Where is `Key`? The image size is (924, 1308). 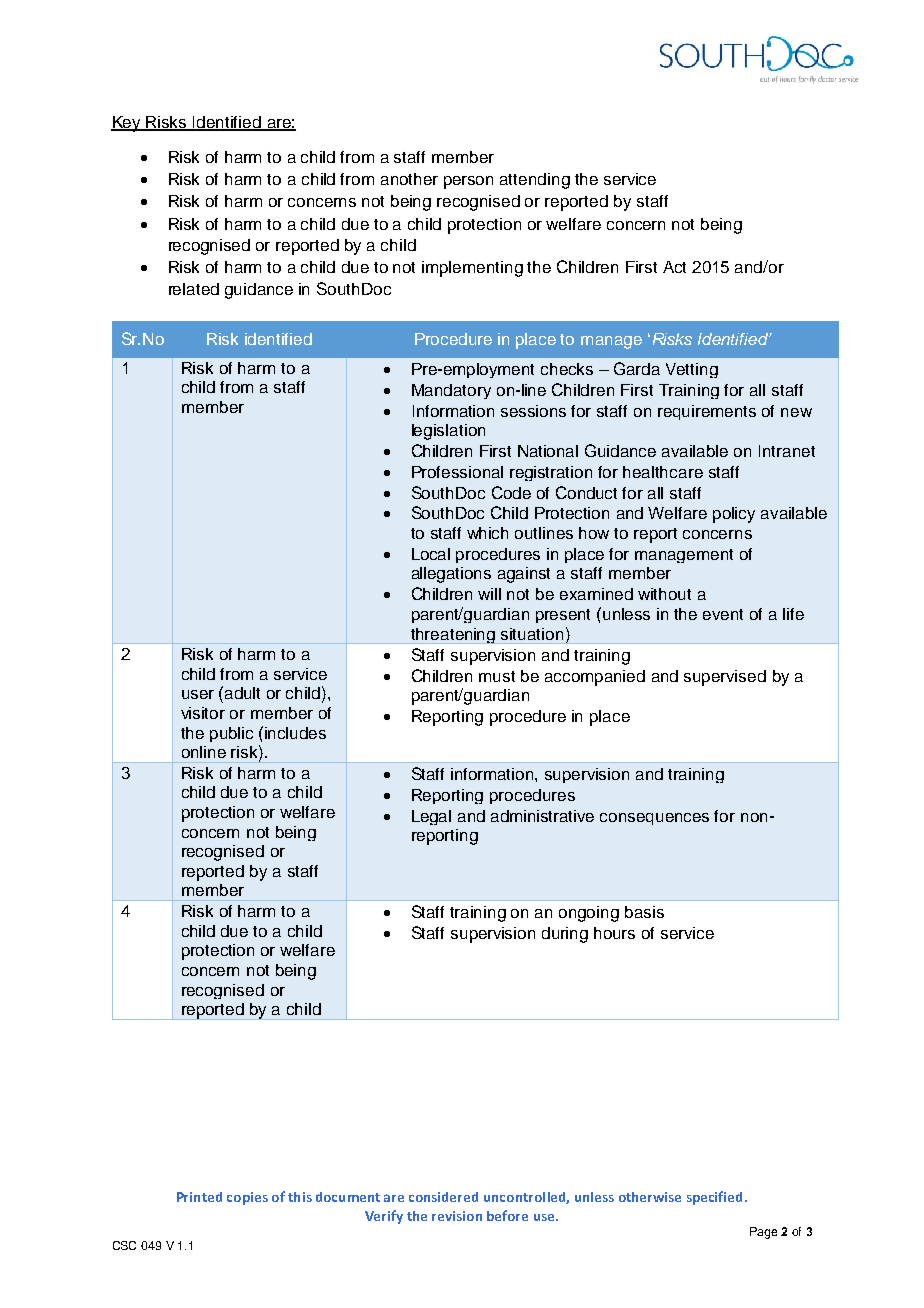
Key is located at coordinates (127, 124).
